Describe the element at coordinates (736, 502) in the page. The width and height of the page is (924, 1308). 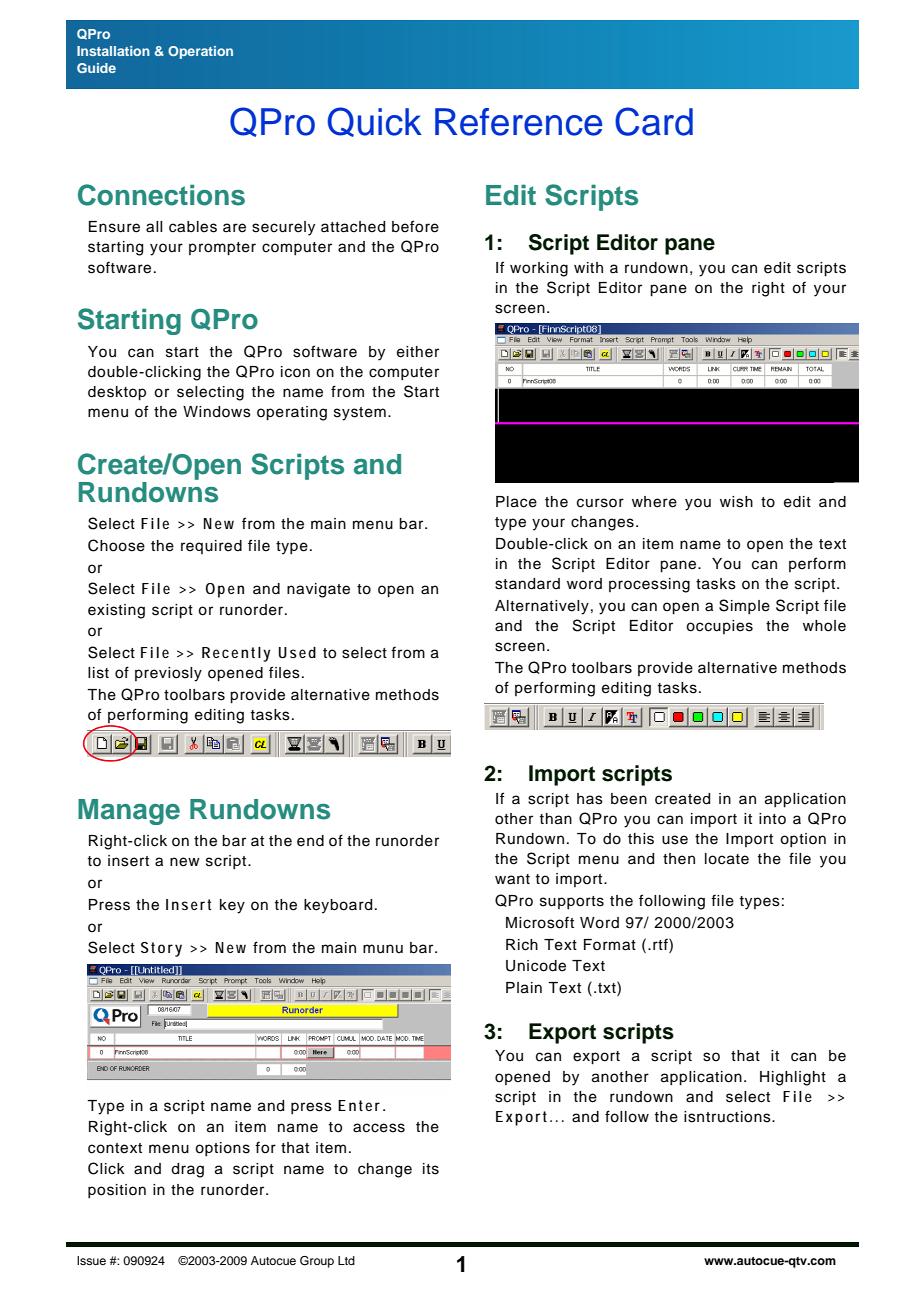
I see `wish` at that location.
